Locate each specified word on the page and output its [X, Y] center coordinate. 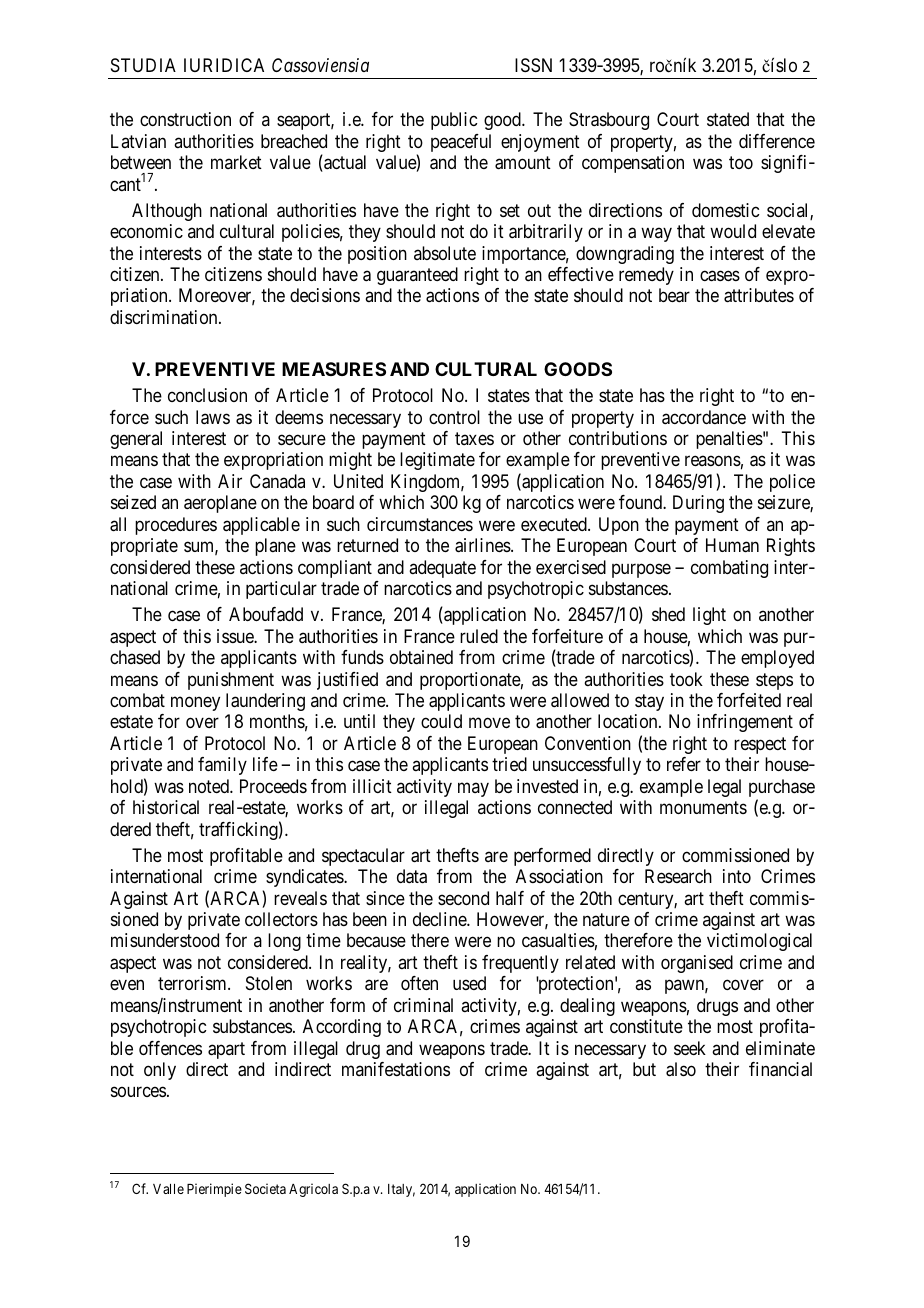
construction [185, 119]
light [709, 616]
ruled [479, 636]
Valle [168, 1189]
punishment [231, 681]
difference [777, 141]
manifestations [396, 1069]
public [454, 121]
